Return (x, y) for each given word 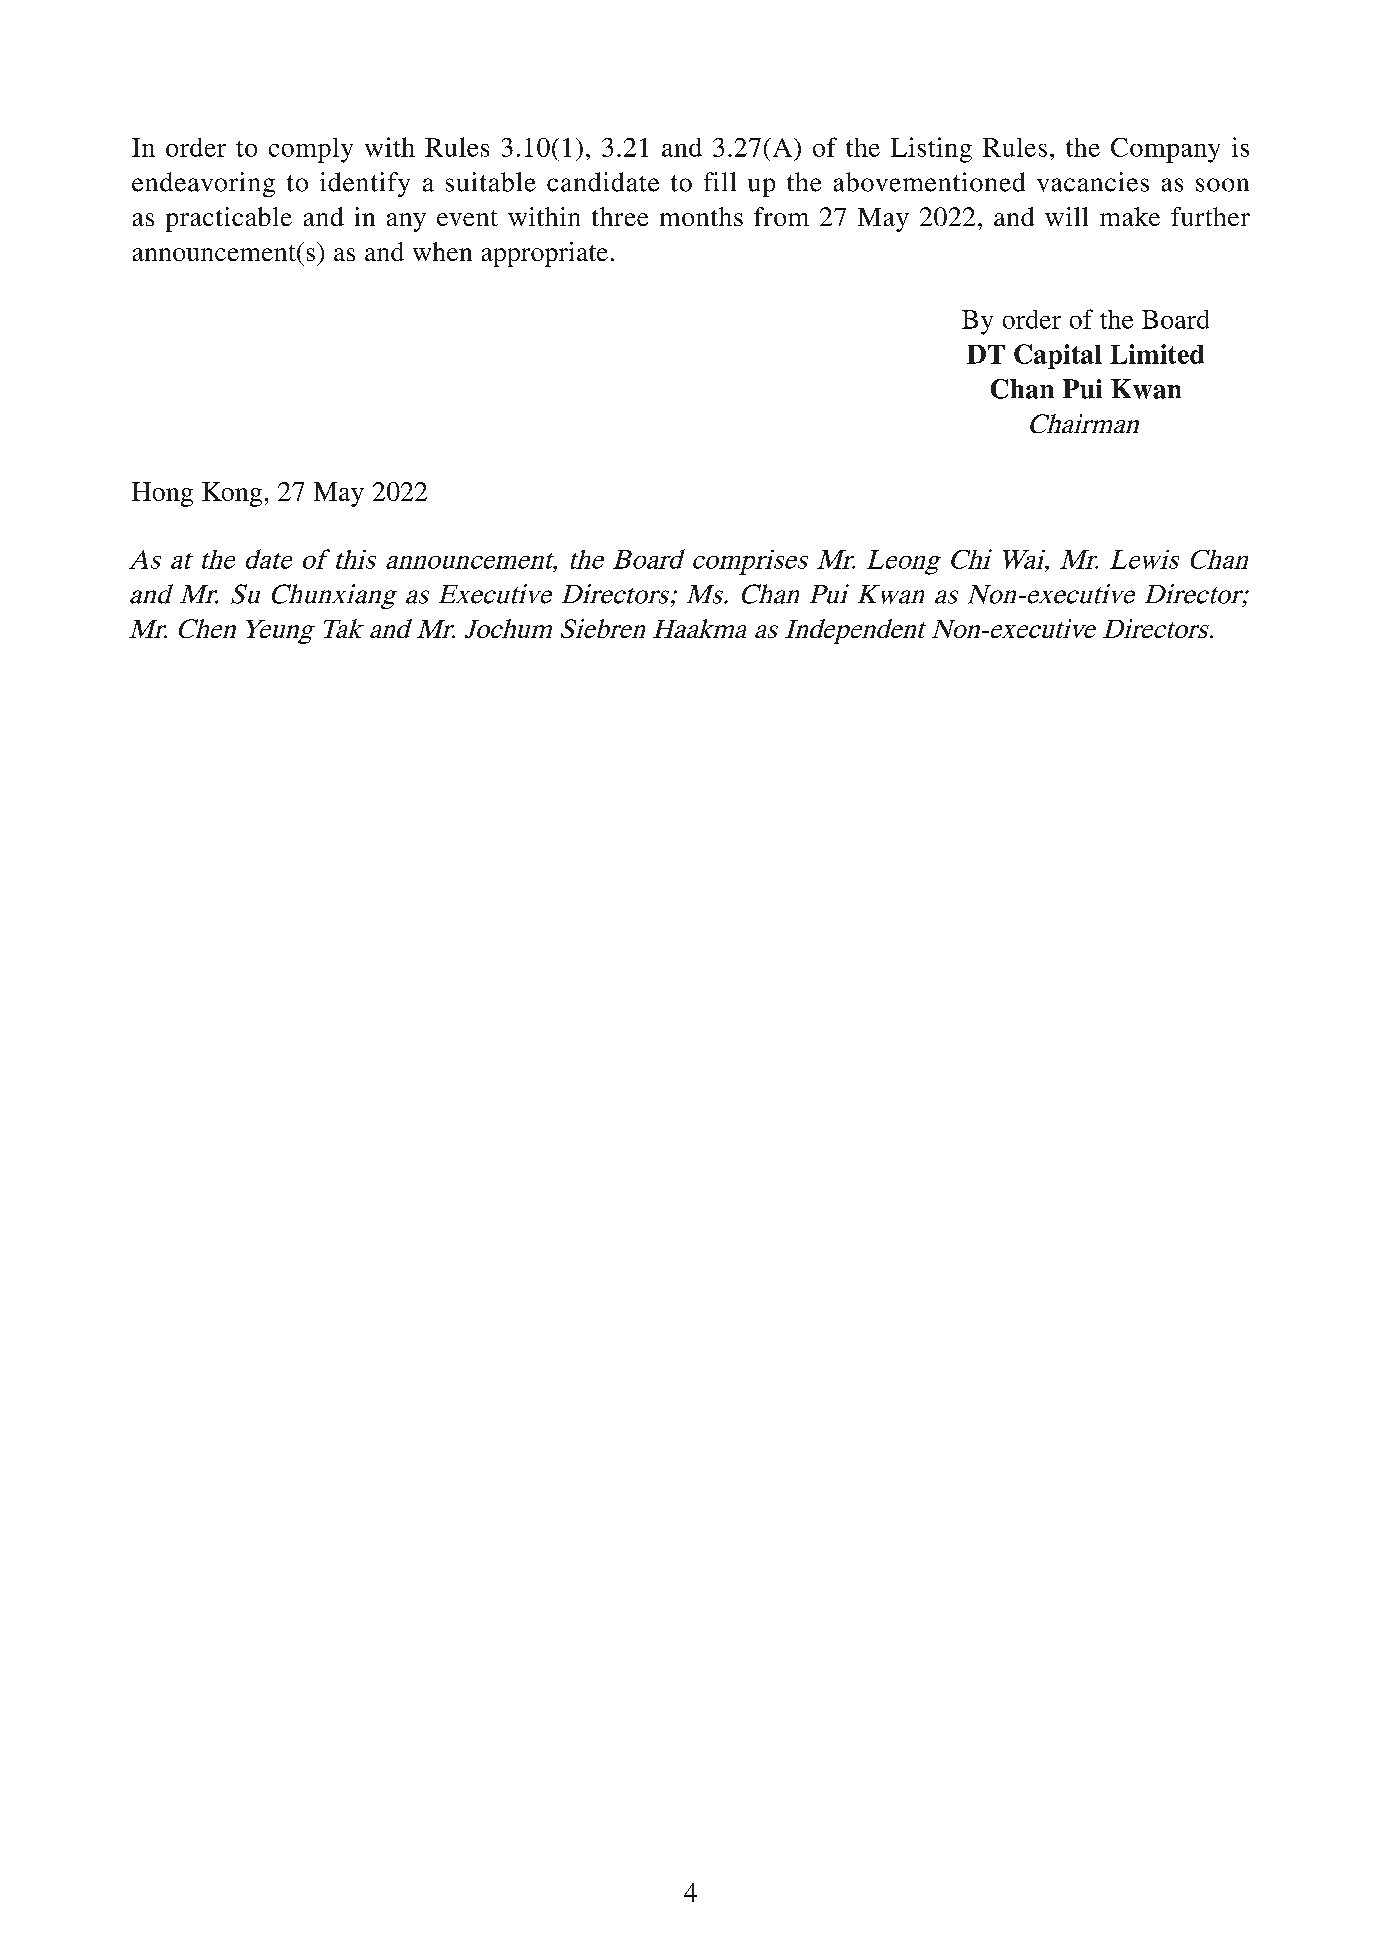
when (442, 251)
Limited (1157, 354)
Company (1165, 150)
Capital (1058, 356)
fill (720, 181)
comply (311, 150)
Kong (232, 494)
